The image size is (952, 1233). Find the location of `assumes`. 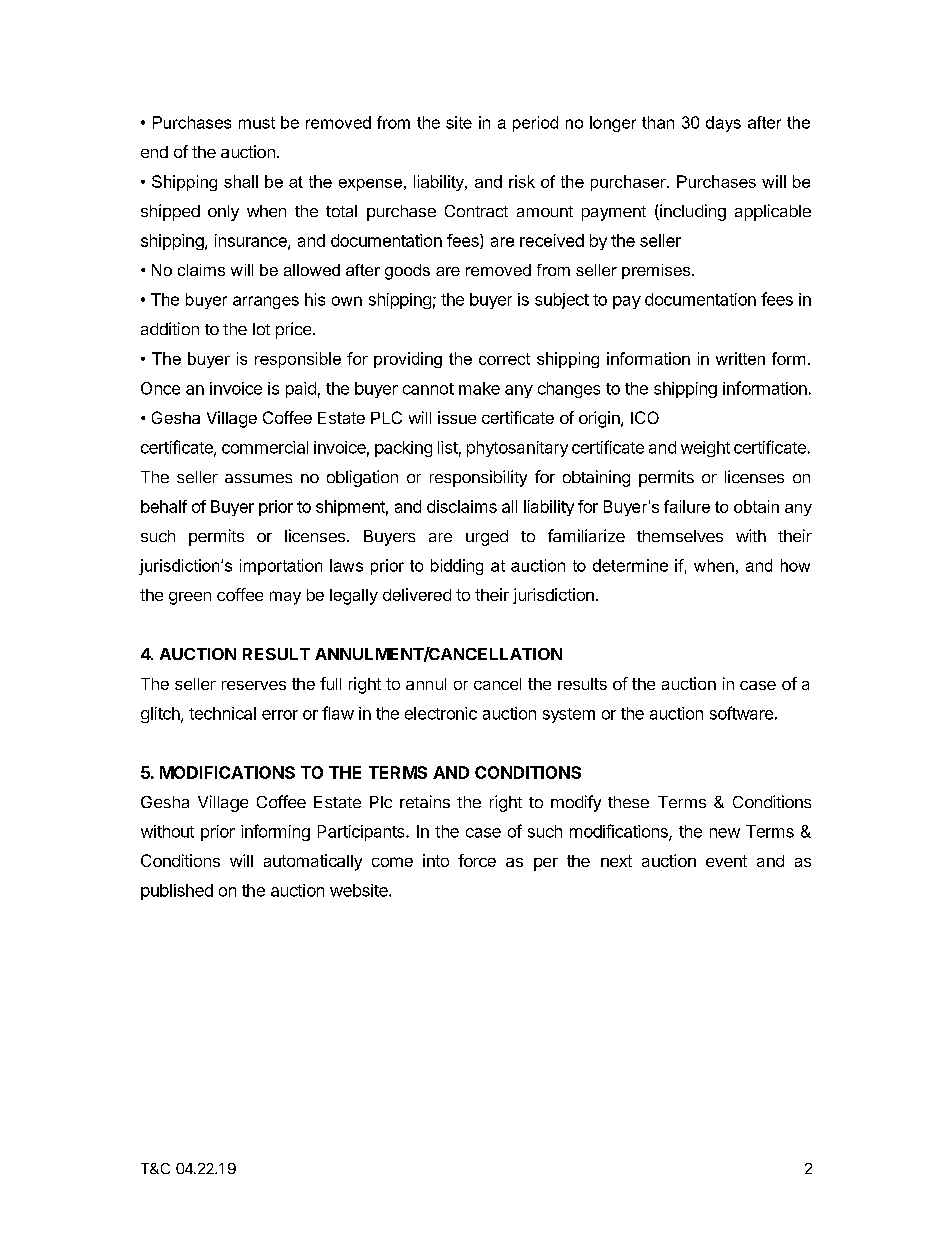

assumes is located at coordinates (258, 478).
